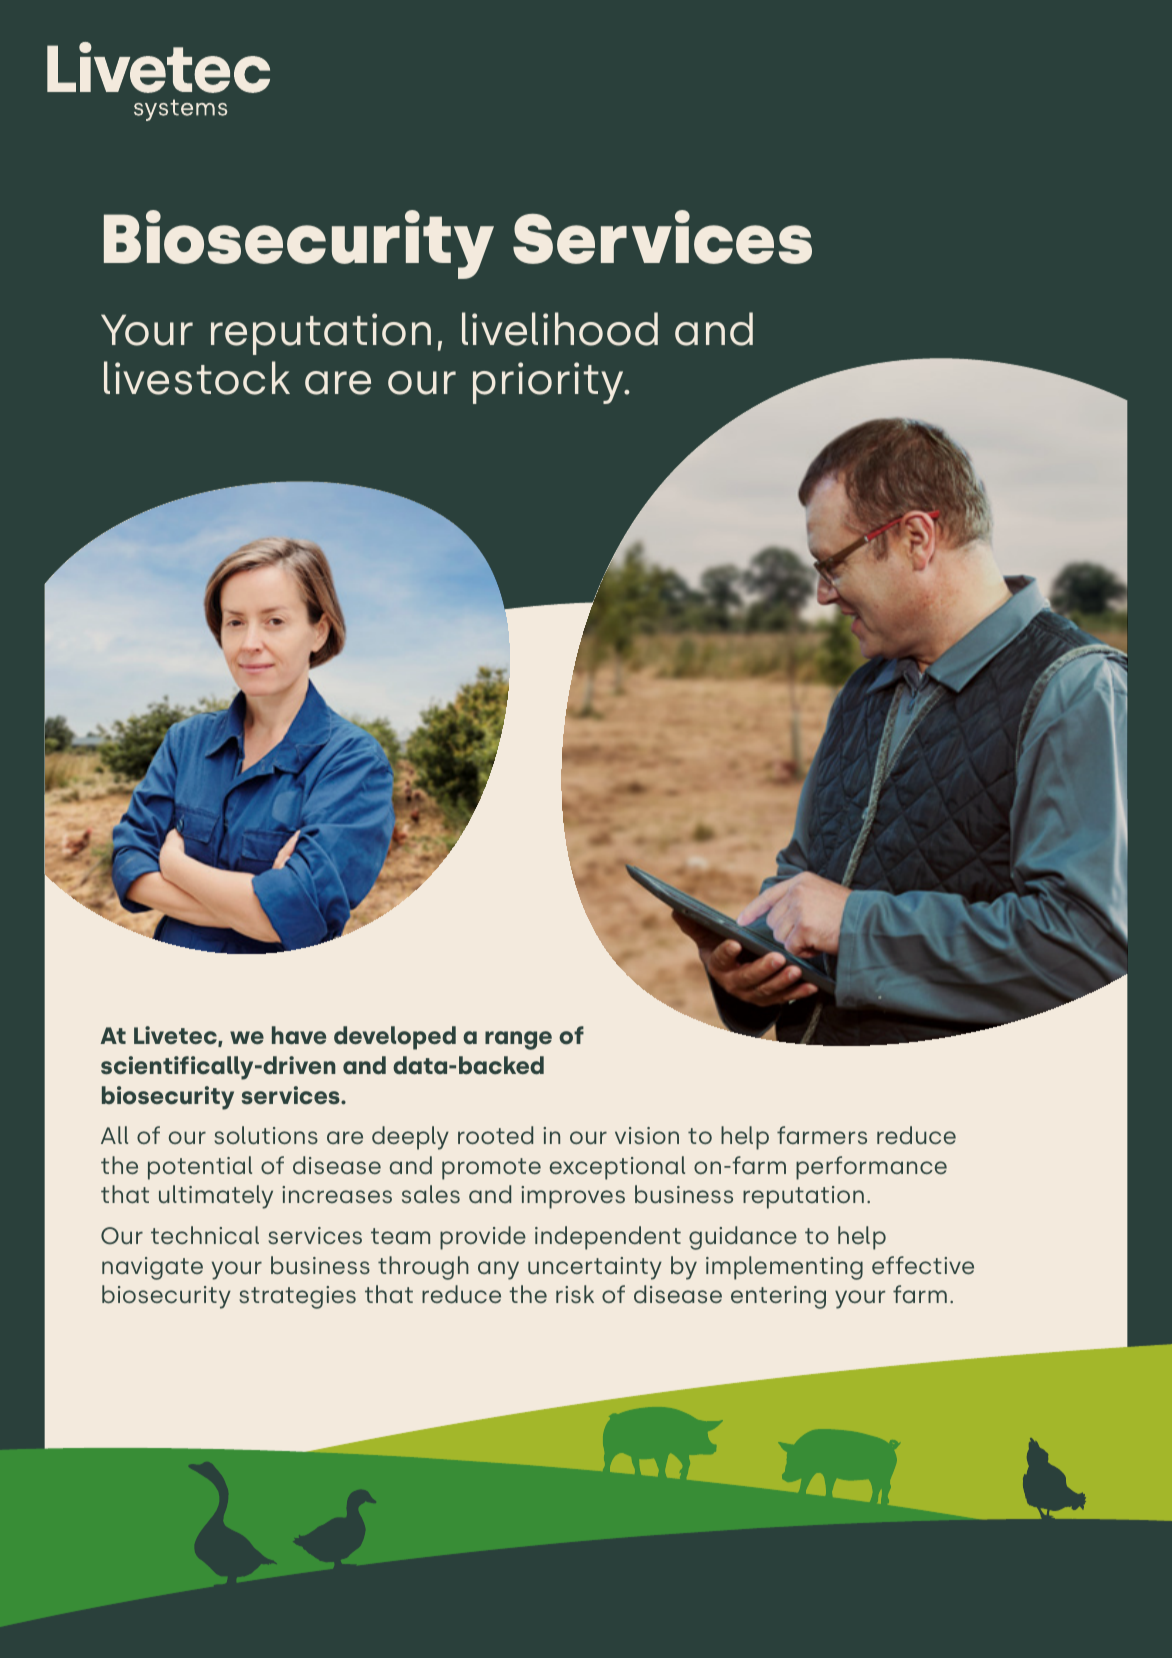 This screenshot has height=1658, width=1172. Describe the element at coordinates (549, 383) in the screenshot. I see `priority` at that location.
